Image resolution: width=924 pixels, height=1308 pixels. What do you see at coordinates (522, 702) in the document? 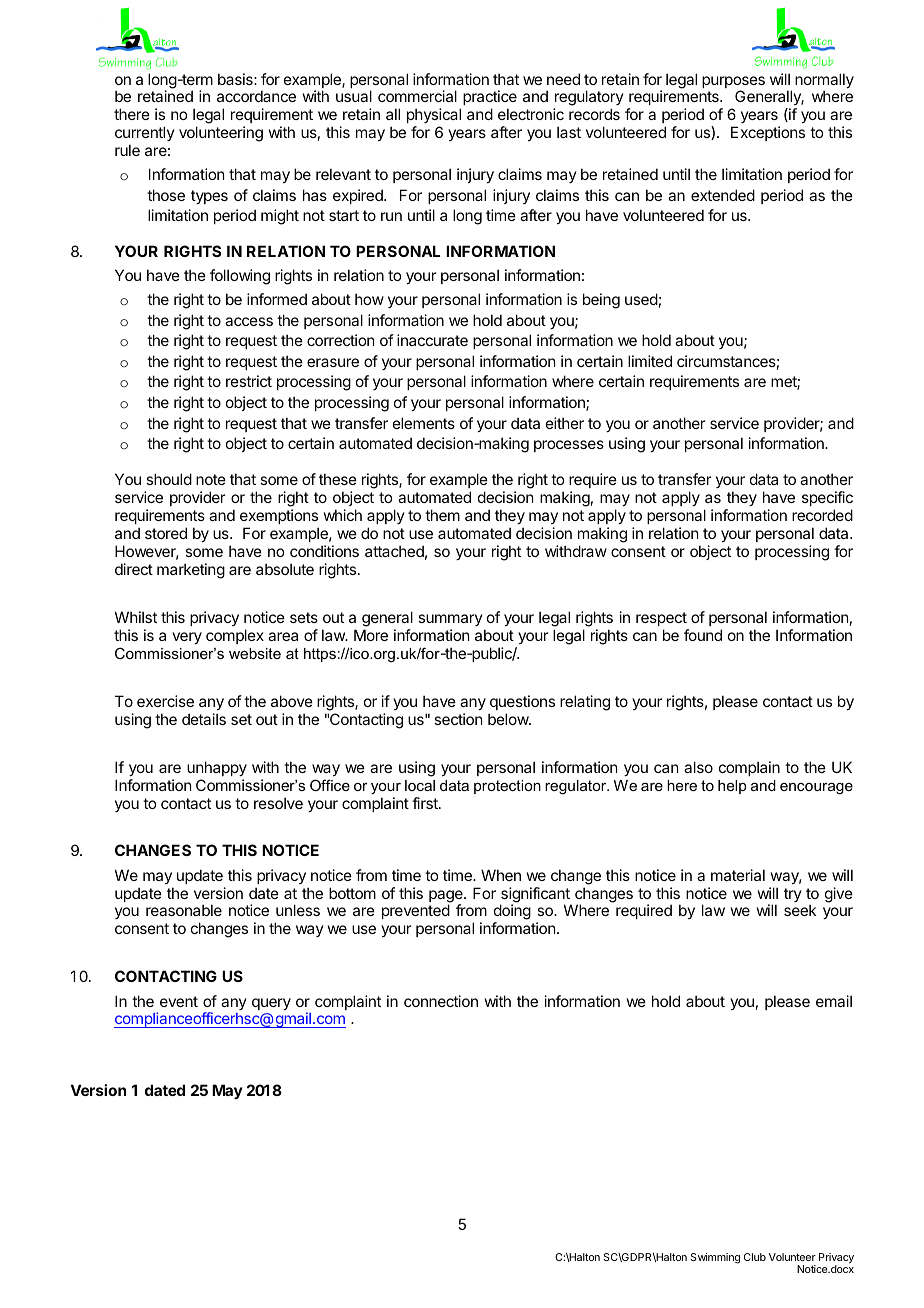
I see `questions` at bounding box center [522, 702].
